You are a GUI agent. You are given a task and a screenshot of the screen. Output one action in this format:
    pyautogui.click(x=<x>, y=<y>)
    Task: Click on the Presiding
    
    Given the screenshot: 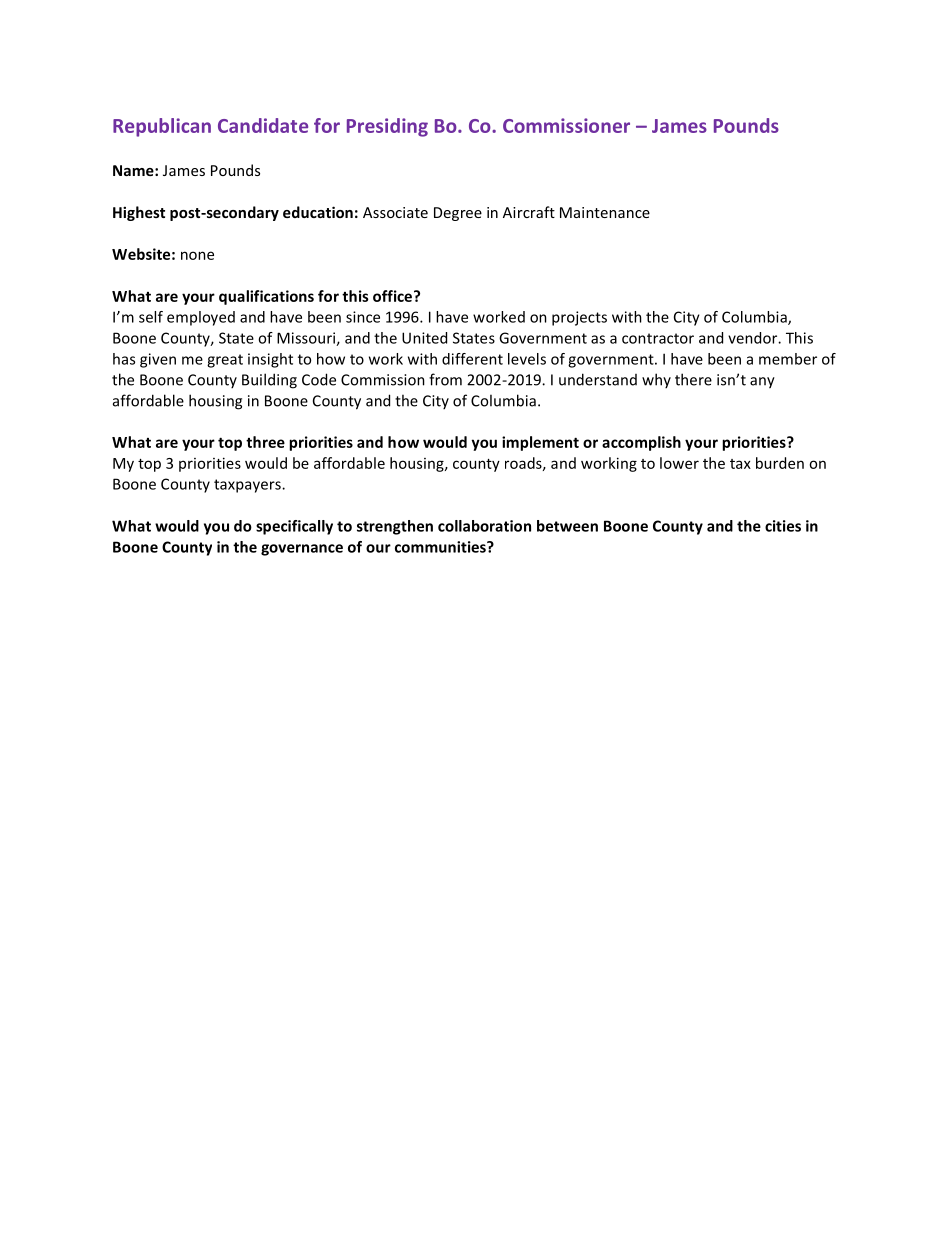 What is the action you would take?
    pyautogui.click(x=387, y=127)
